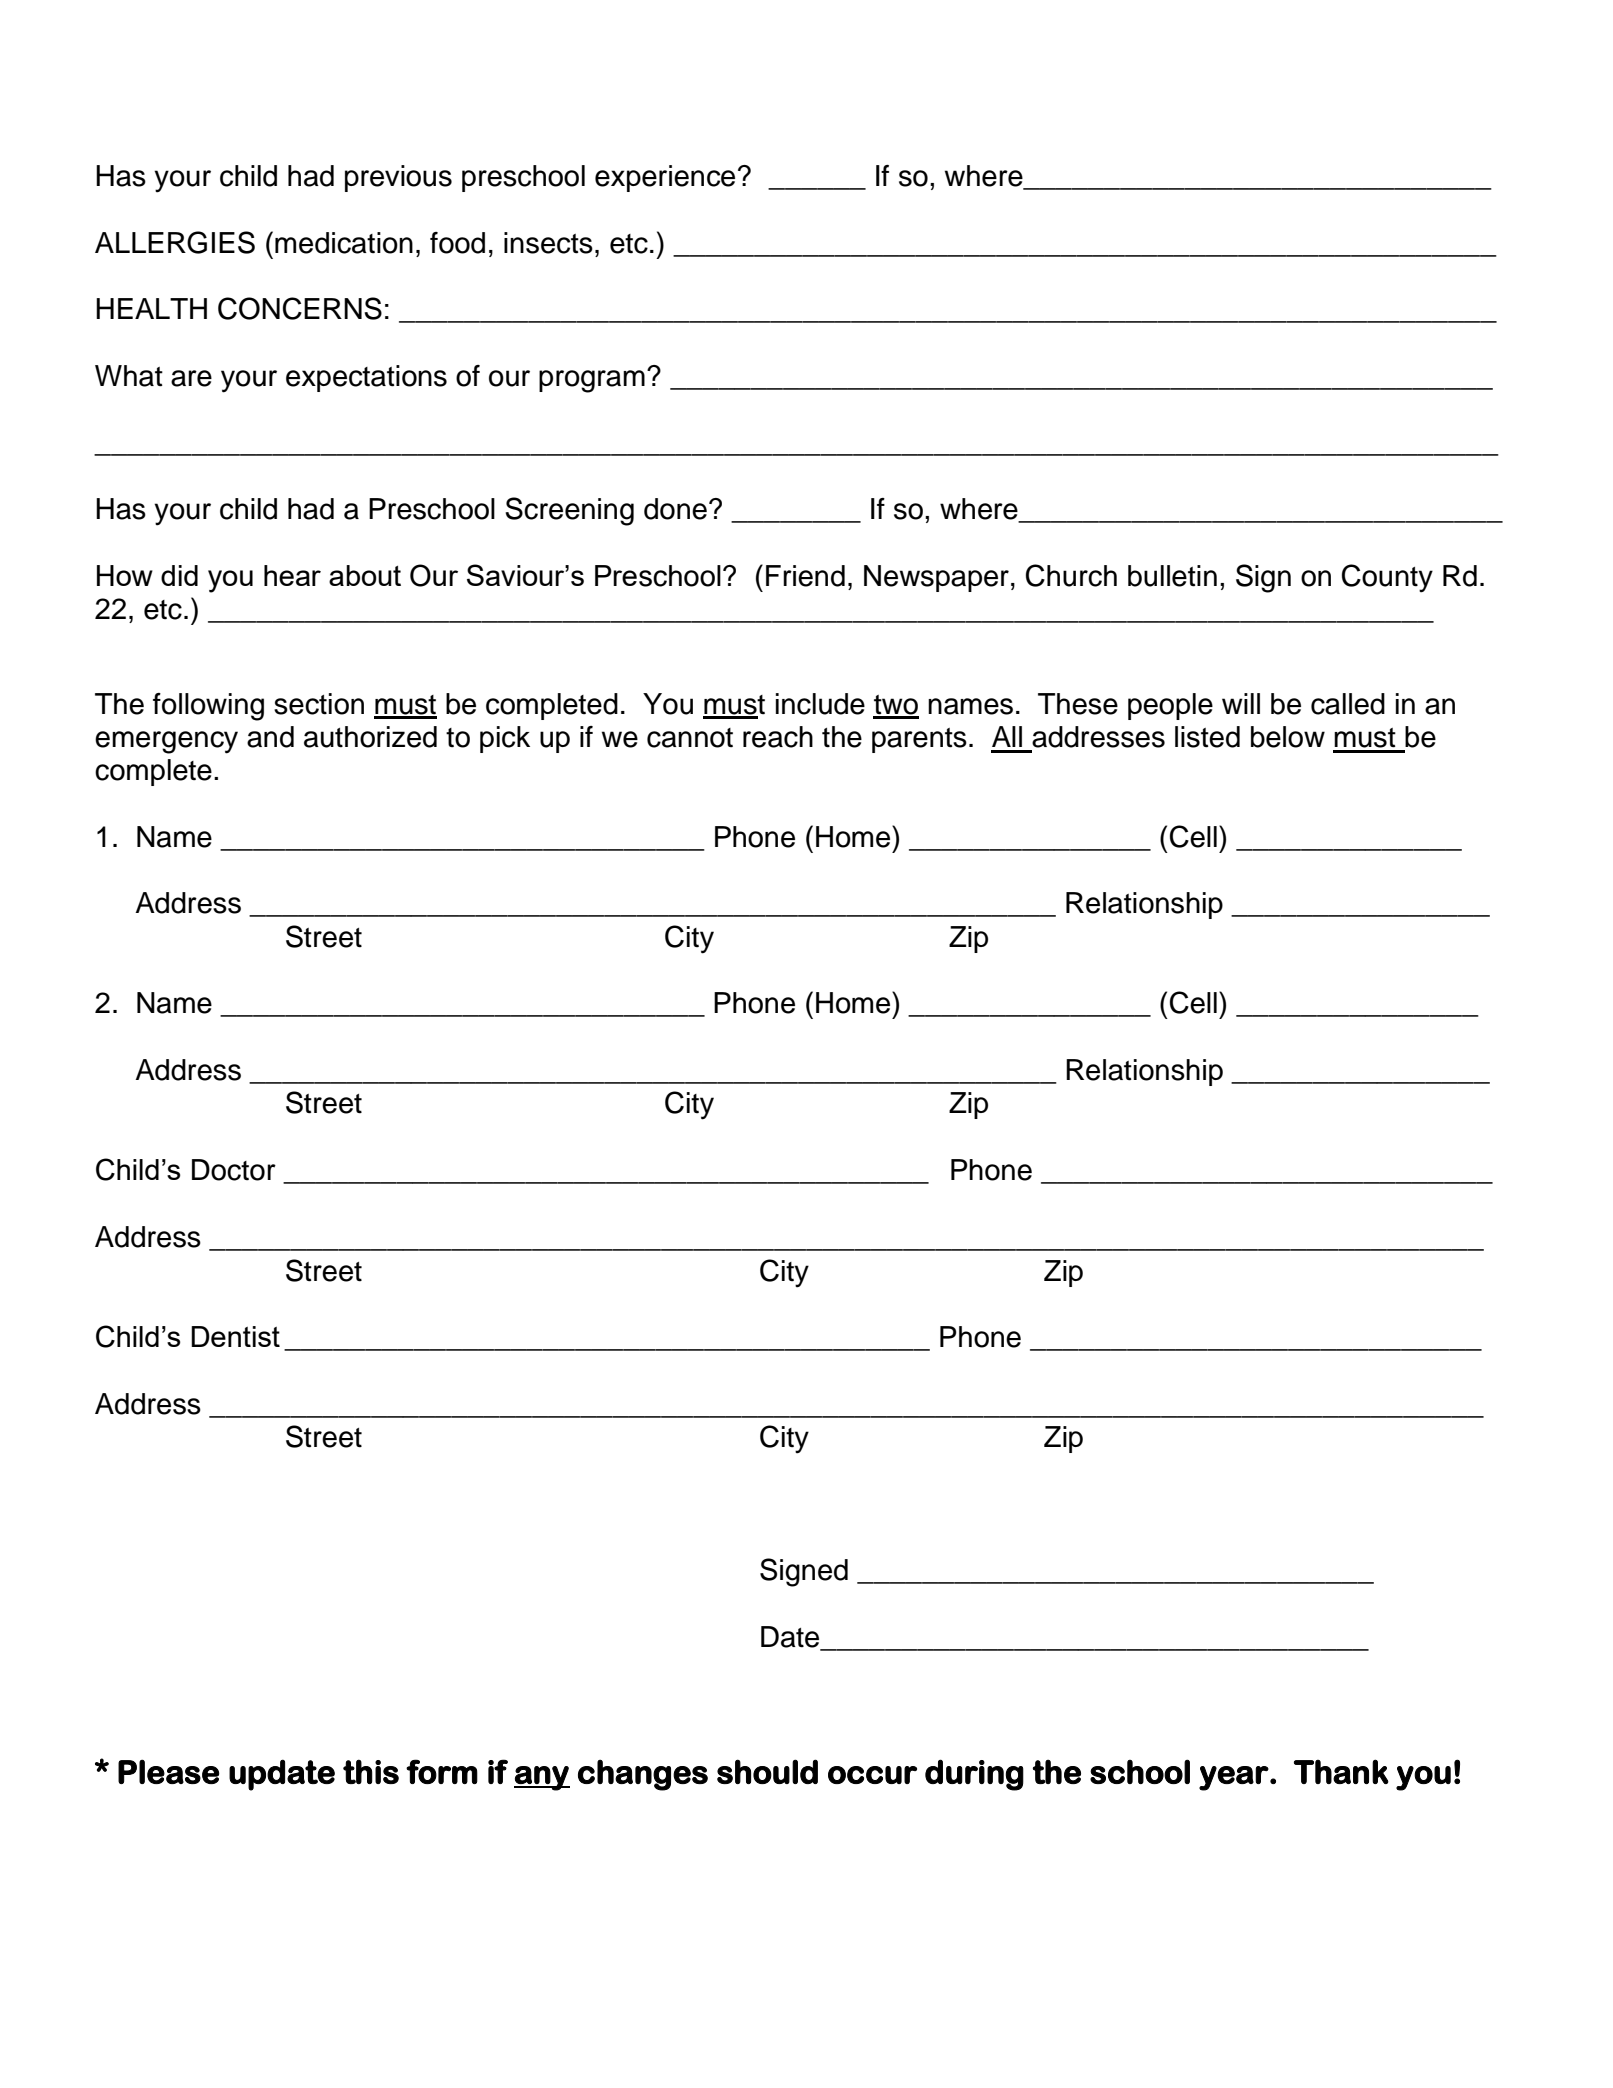 This document has height=2088, width=1613. I want to click on listed, so click(1207, 737).
